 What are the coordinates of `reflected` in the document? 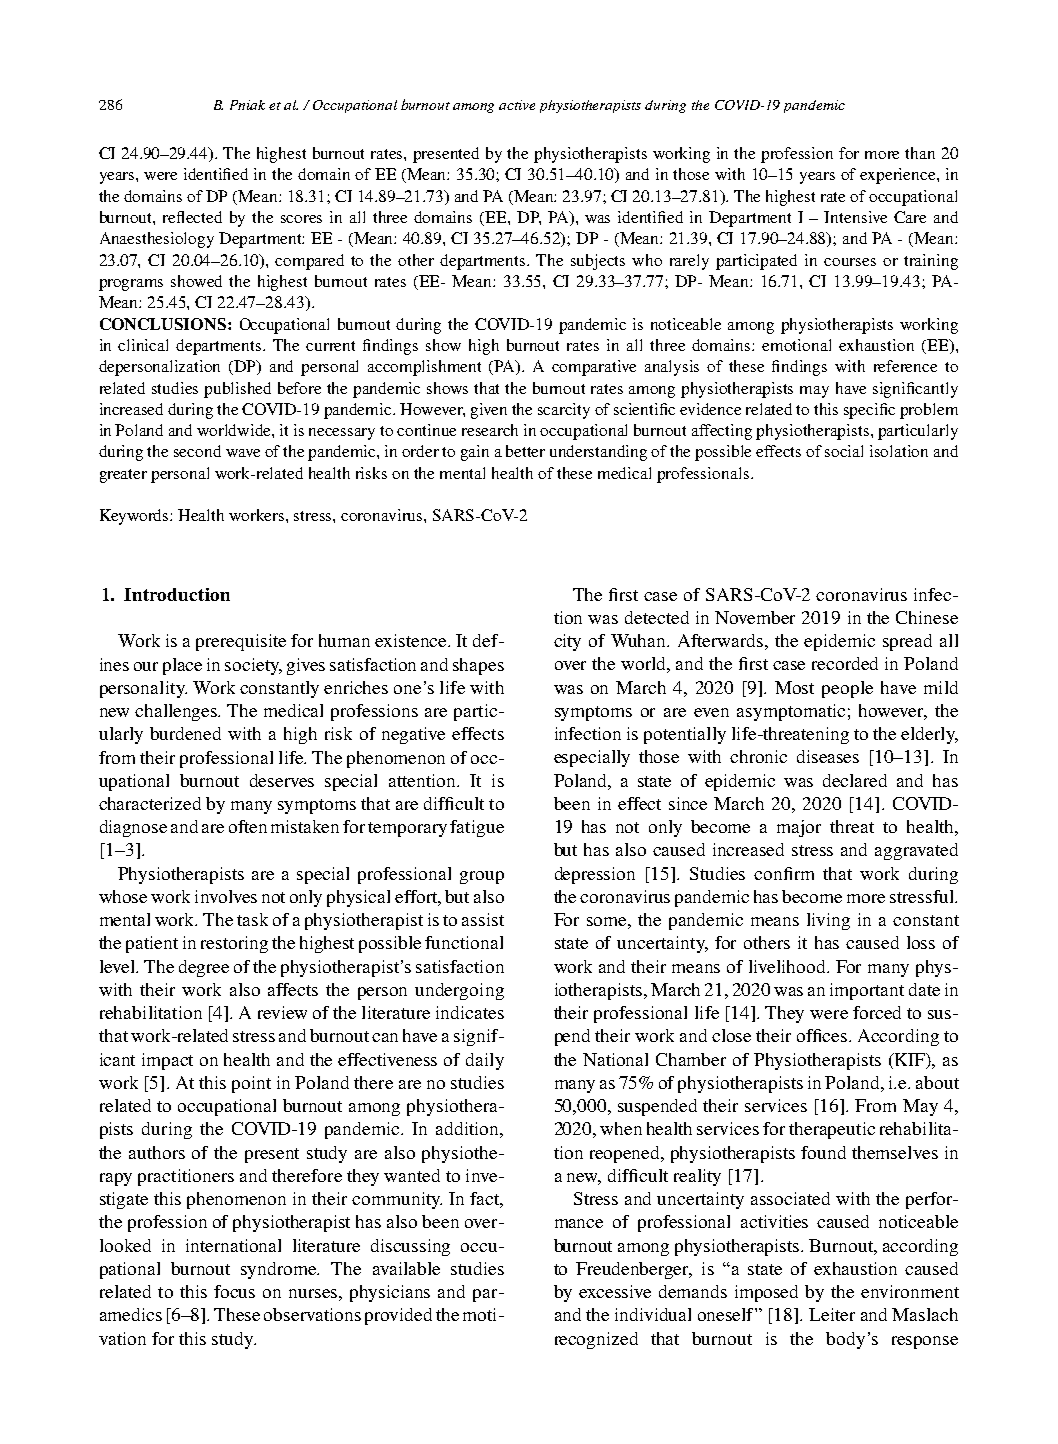 It's located at (192, 217).
